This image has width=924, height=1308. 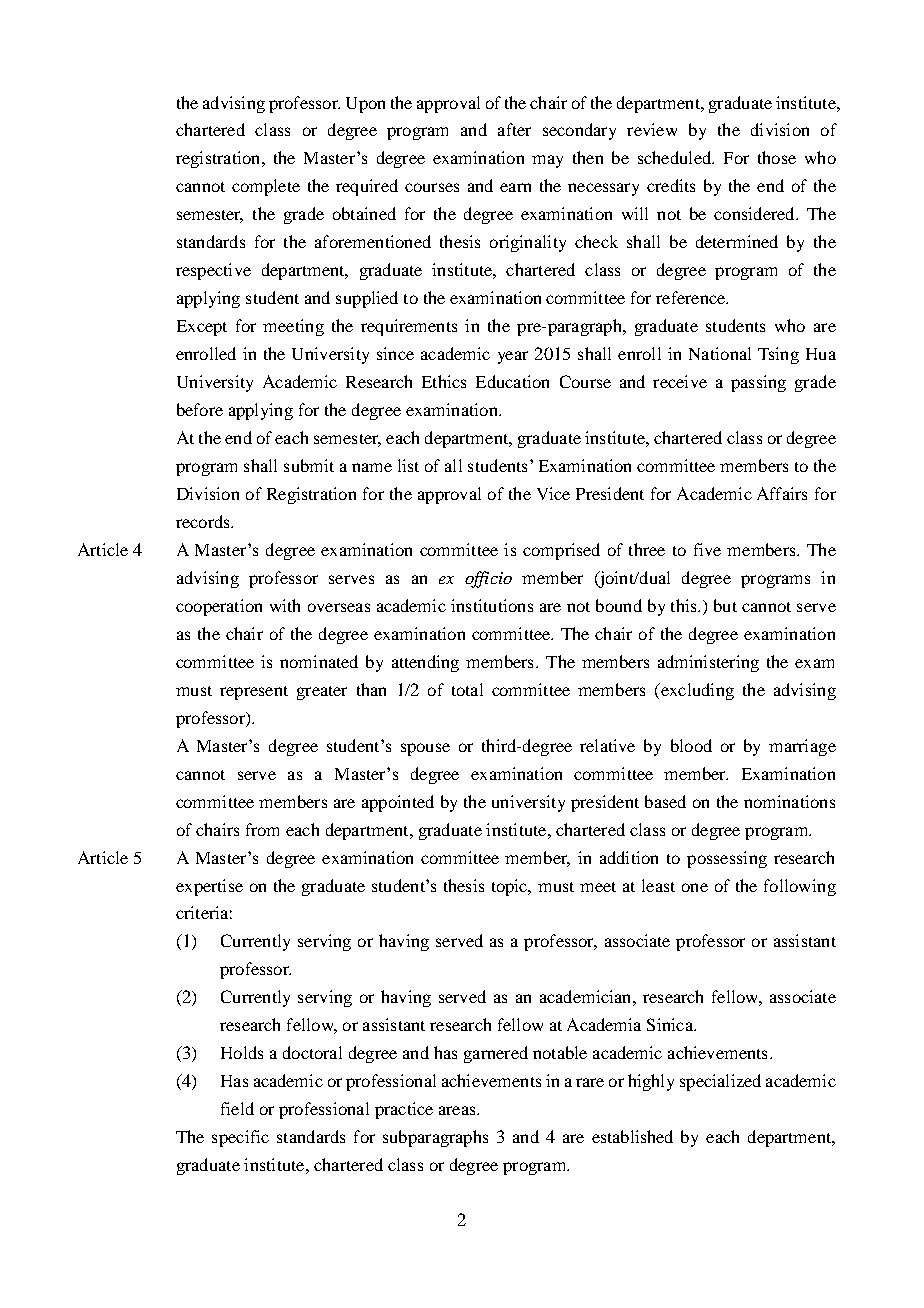 What do you see at coordinates (511, 887) in the image?
I see `topic` at bounding box center [511, 887].
